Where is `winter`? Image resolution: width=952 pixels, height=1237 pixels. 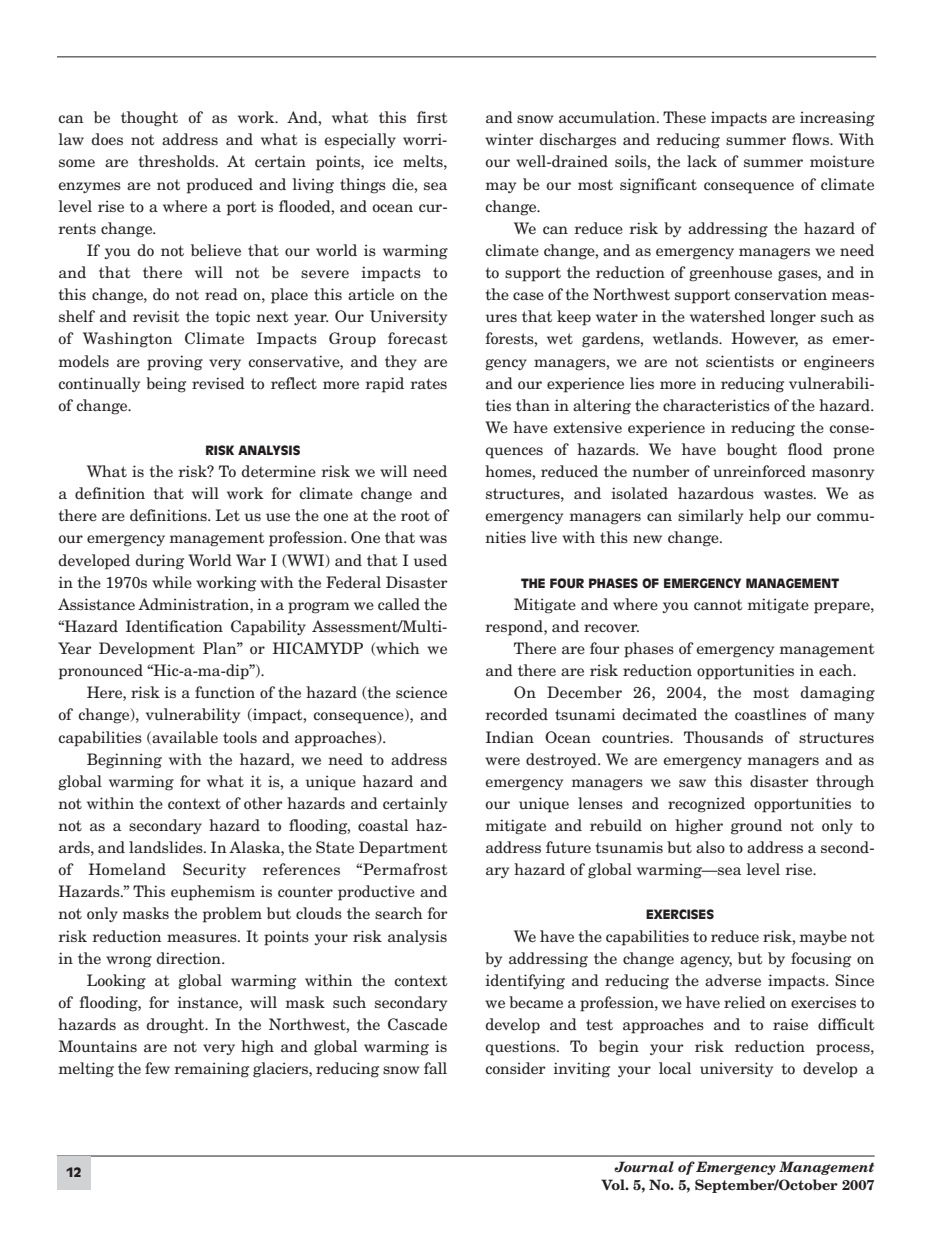 winter is located at coordinates (509, 139).
